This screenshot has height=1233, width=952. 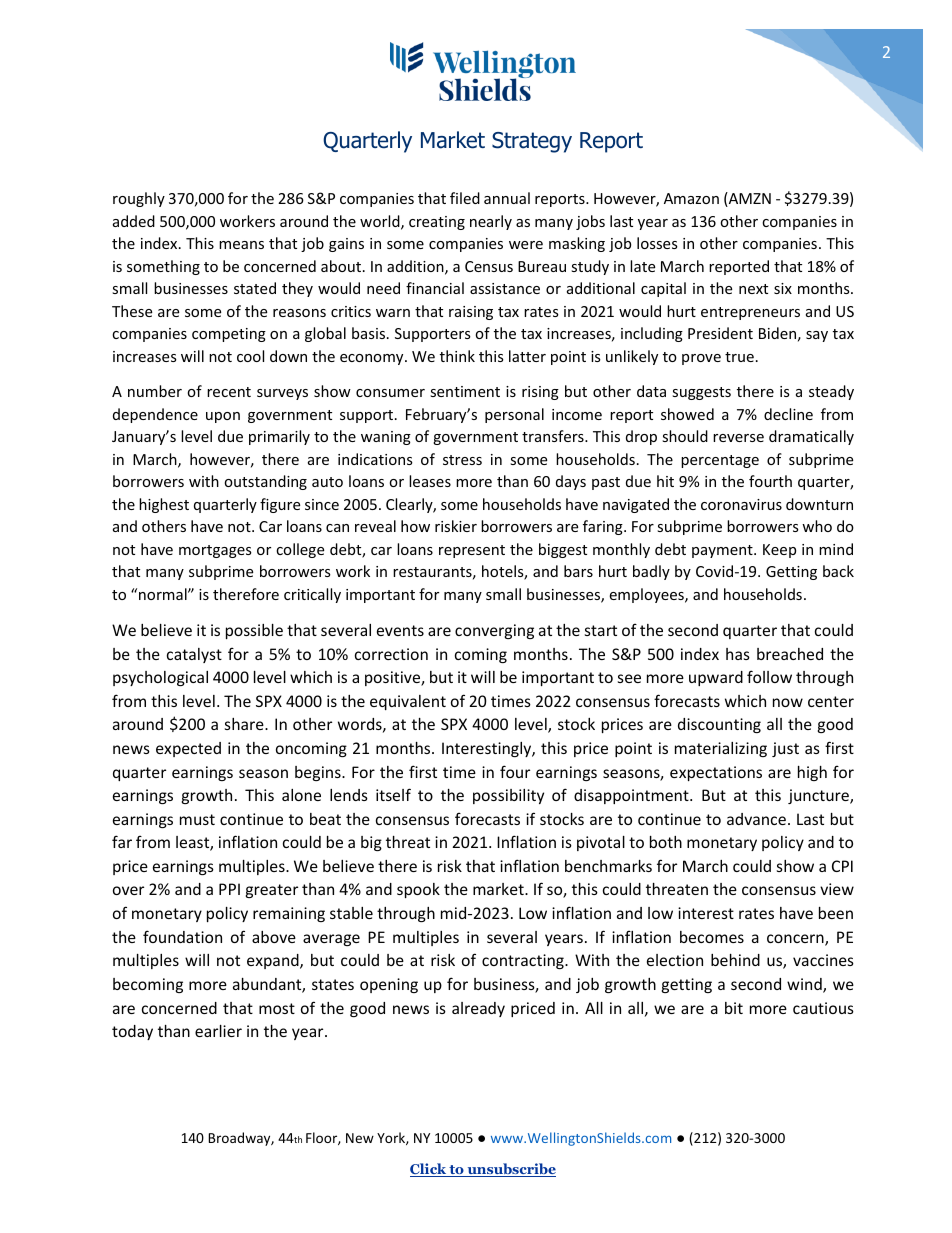 What do you see at coordinates (218, 1031) in the screenshot?
I see `earlier` at bounding box center [218, 1031].
